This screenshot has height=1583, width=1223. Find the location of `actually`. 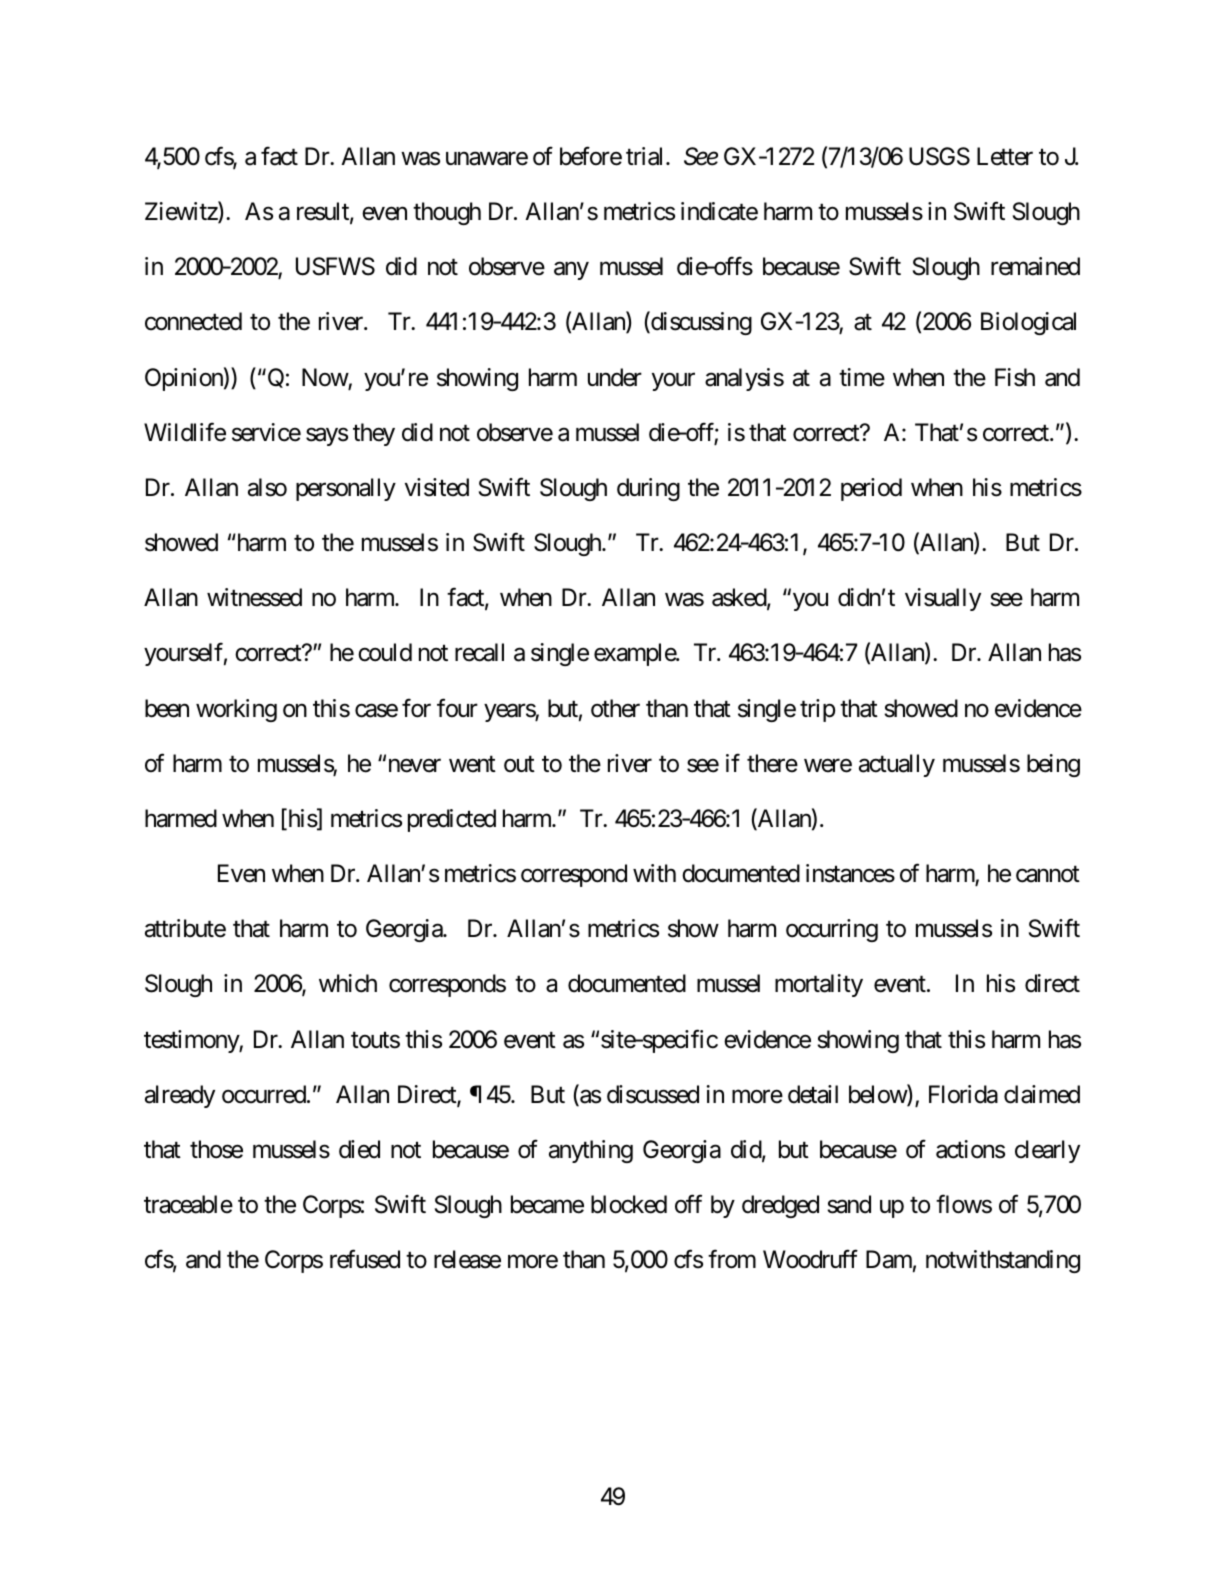

actually is located at coordinates (897, 765).
